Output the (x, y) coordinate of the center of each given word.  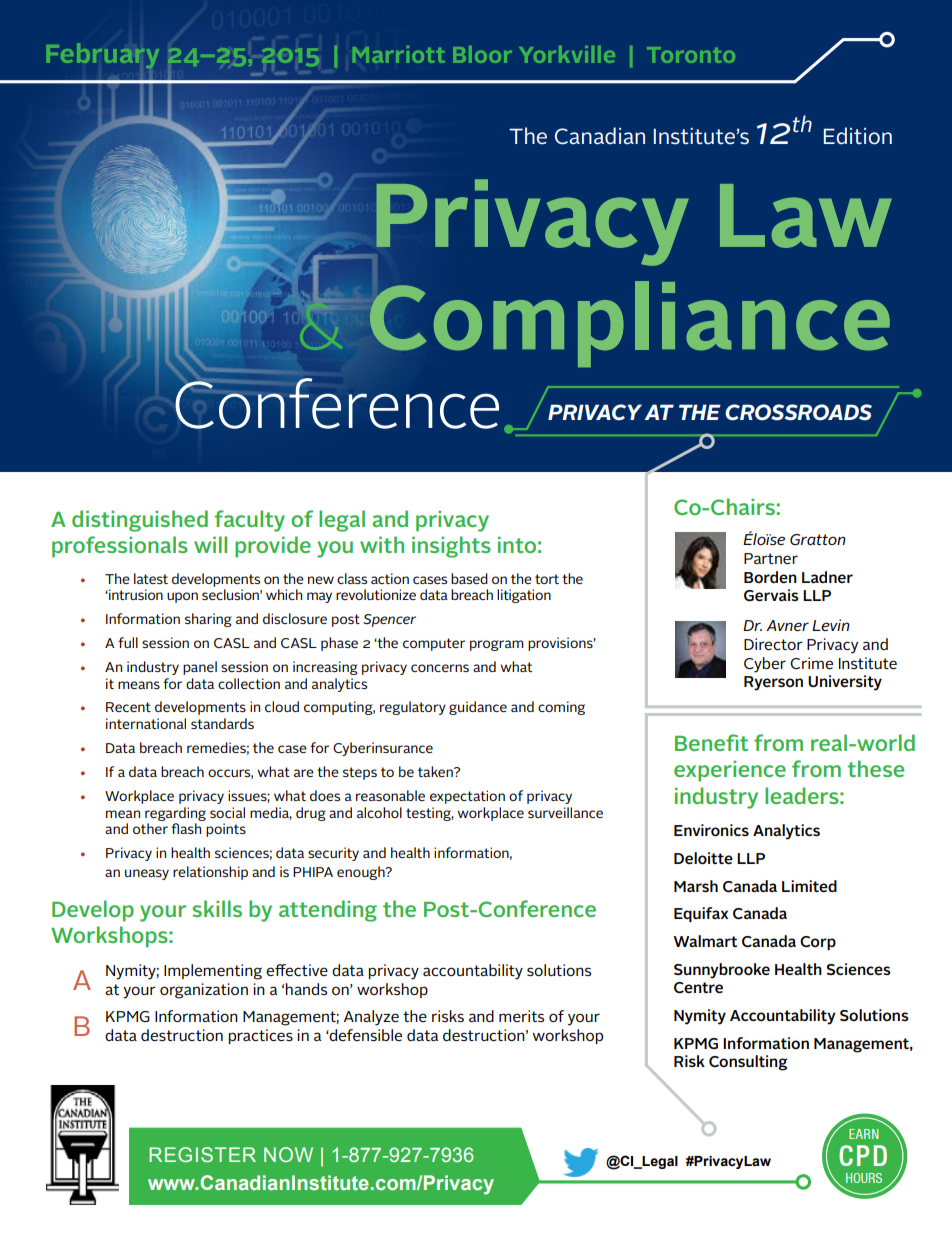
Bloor (482, 54)
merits (521, 1016)
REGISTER (202, 1154)
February (103, 57)
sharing (208, 620)
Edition (858, 136)
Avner (787, 625)
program (497, 645)
